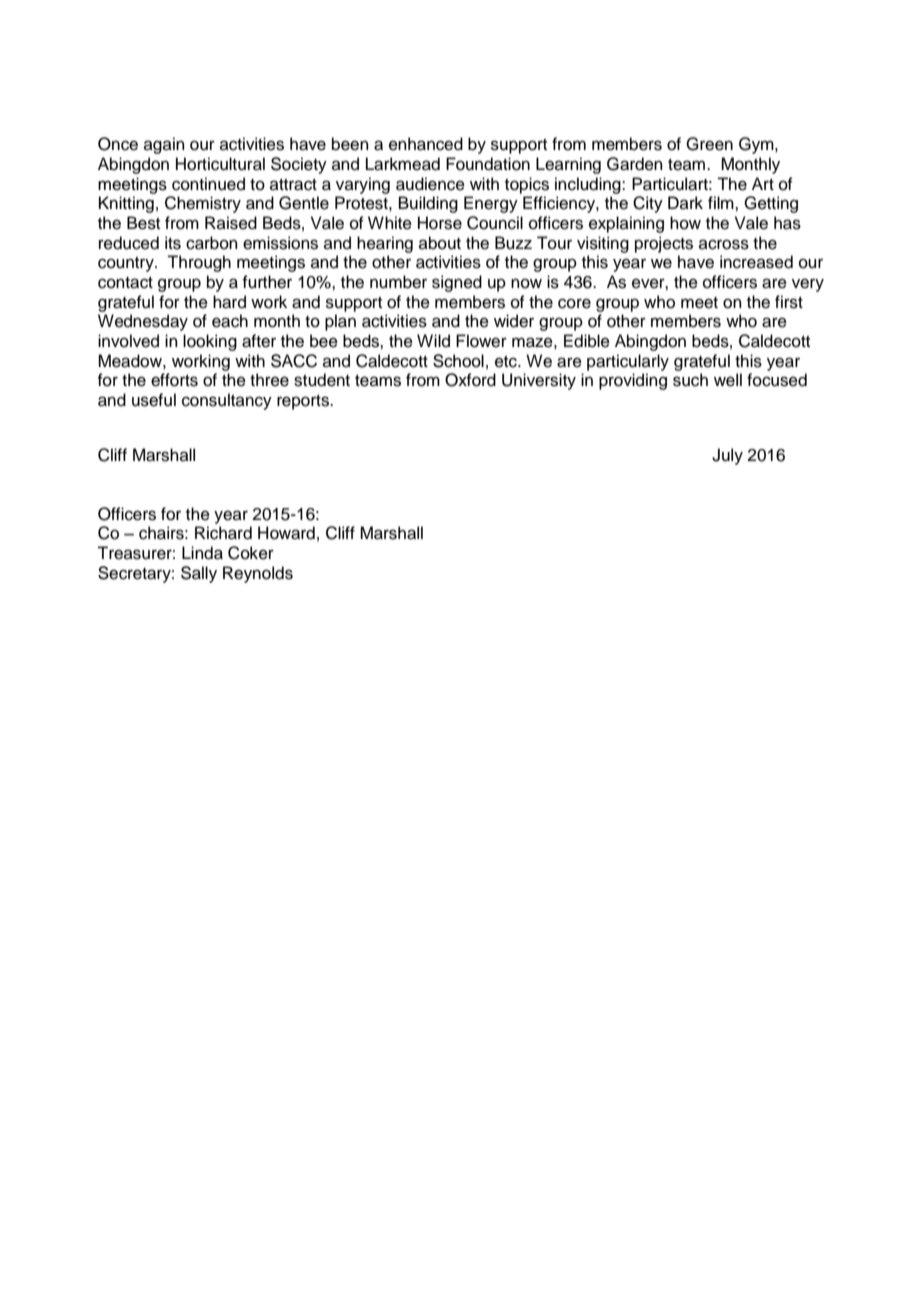 The width and height of the image is (924, 1308). What do you see at coordinates (440, 243) in the image?
I see `about` at bounding box center [440, 243].
